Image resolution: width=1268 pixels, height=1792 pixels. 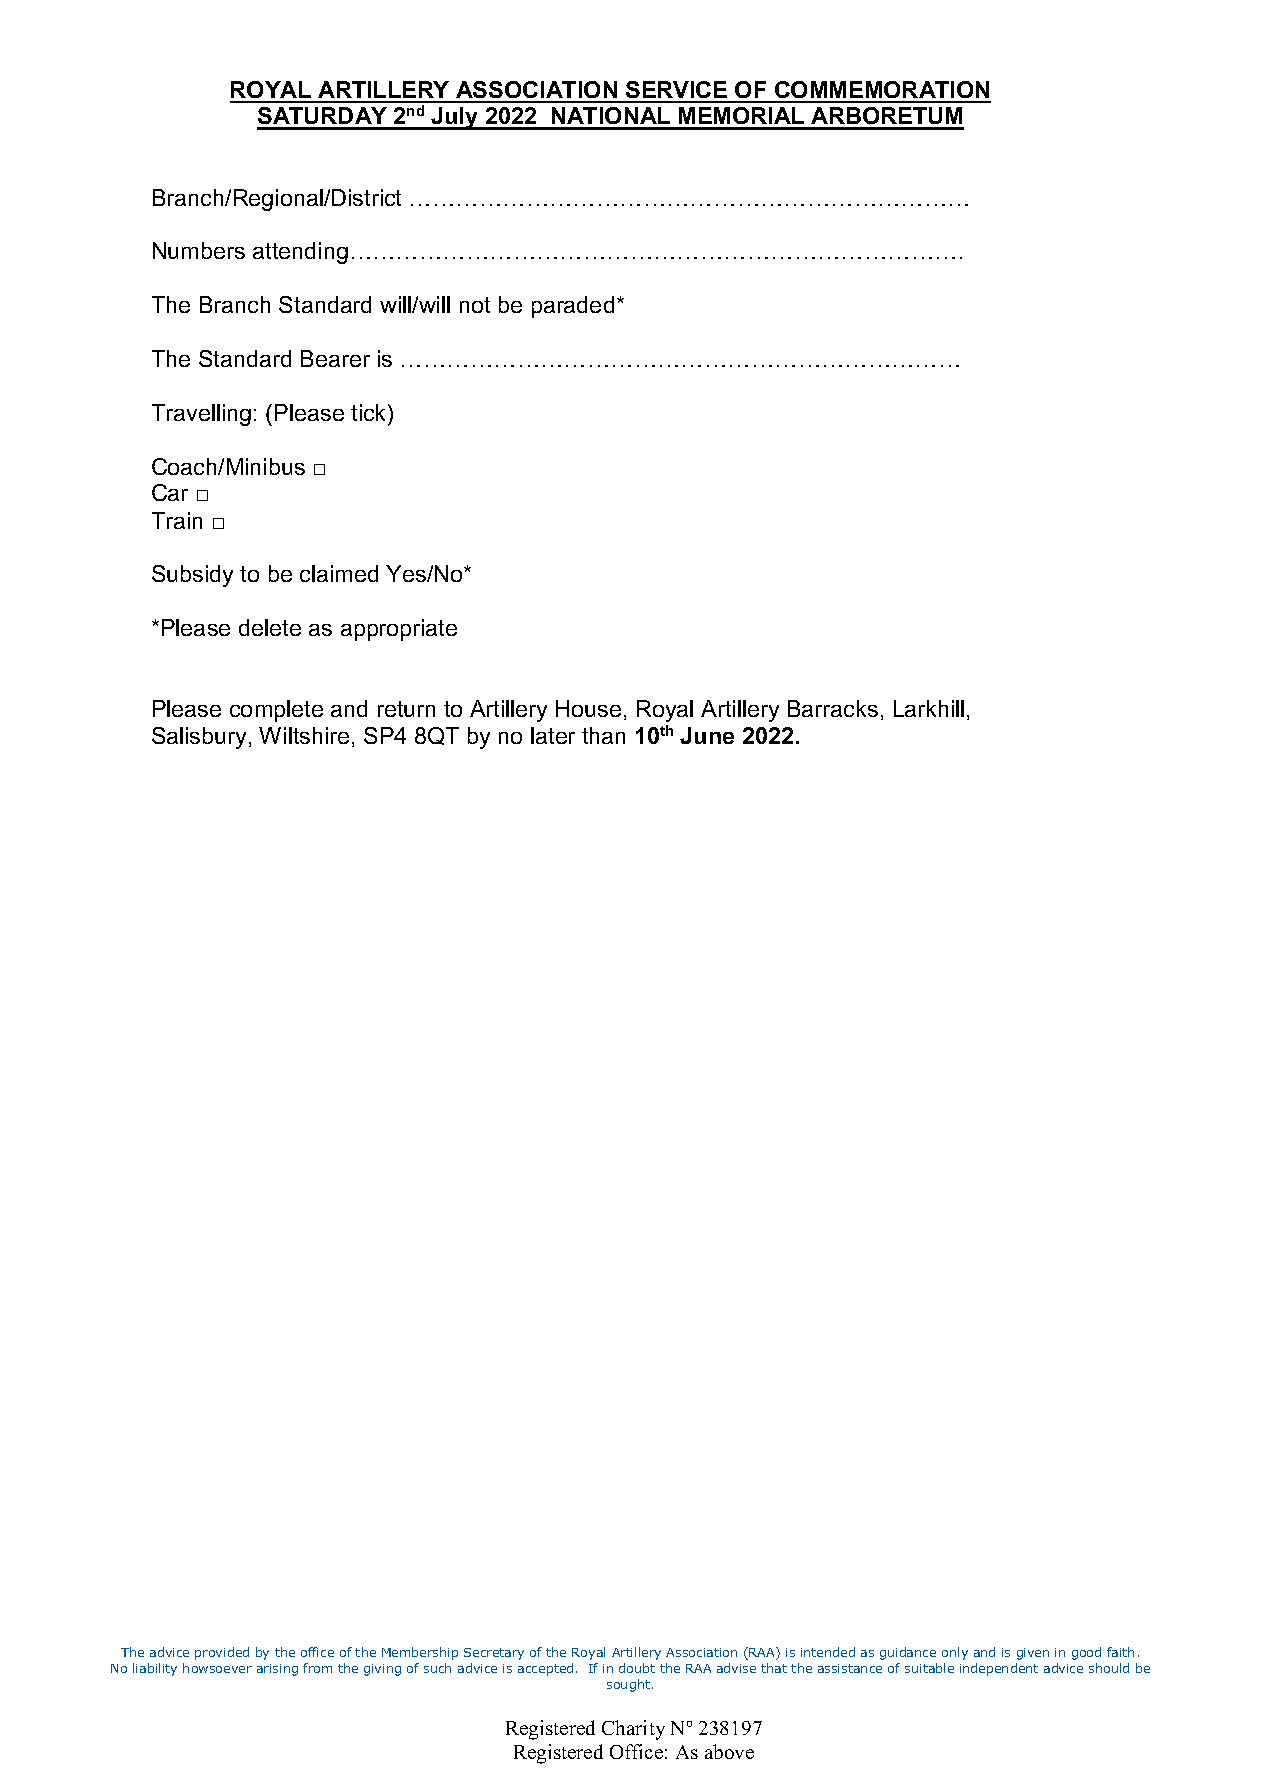 I want to click on attending, so click(x=300, y=253).
